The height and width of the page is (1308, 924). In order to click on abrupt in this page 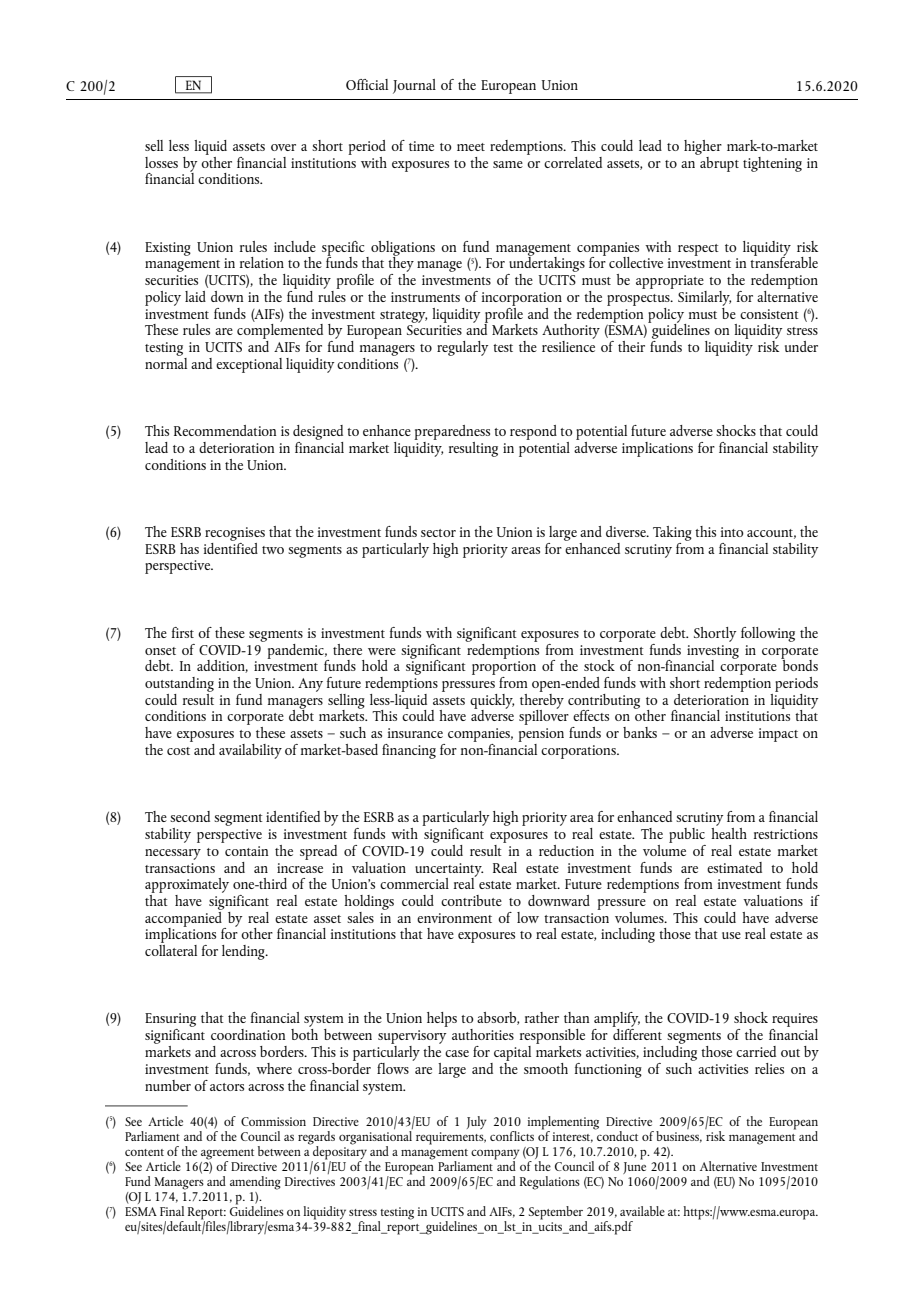, I will do `click(718, 163)`.
